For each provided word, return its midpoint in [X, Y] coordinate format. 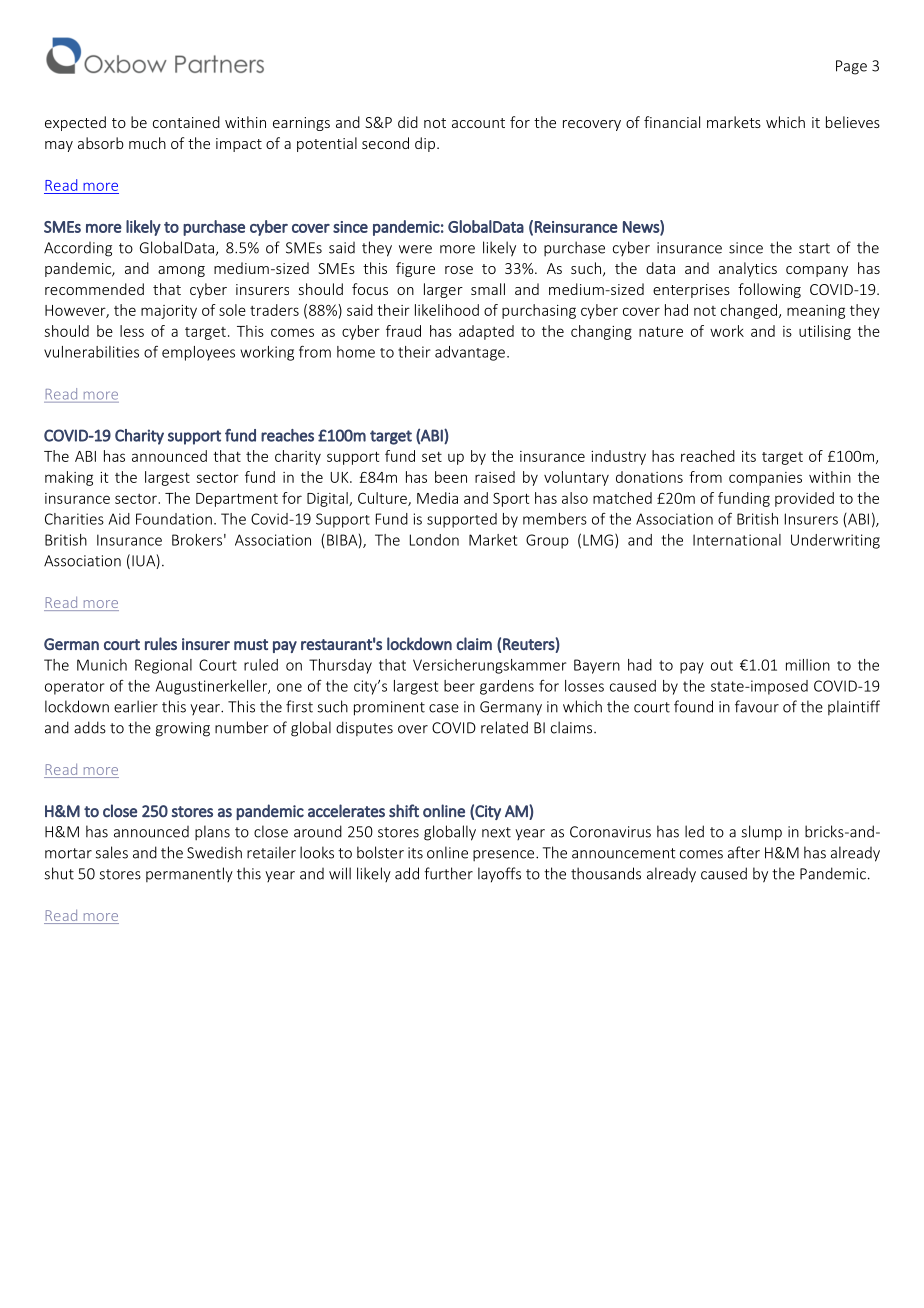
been [451, 477]
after [744, 852]
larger [443, 290]
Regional [163, 666]
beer [459, 686]
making [69, 478]
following [769, 290]
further [448, 873]
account [478, 123]
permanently [189, 874]
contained [186, 122]
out [722, 665]
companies [765, 479]
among [181, 271]
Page [851, 67]
